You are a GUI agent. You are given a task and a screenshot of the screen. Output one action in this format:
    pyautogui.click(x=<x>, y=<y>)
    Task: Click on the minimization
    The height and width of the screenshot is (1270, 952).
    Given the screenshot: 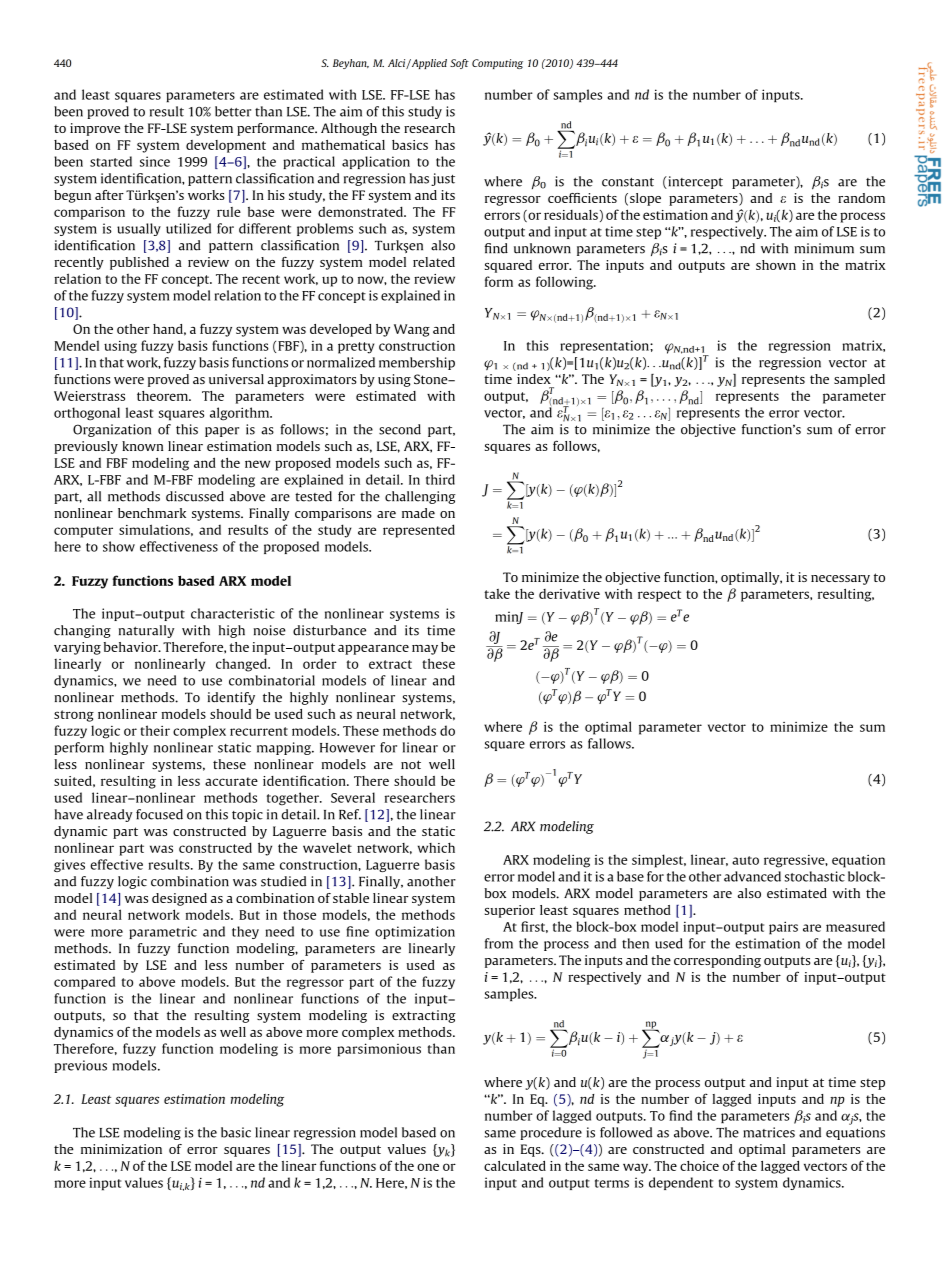 What is the action you would take?
    pyautogui.click(x=121, y=1149)
